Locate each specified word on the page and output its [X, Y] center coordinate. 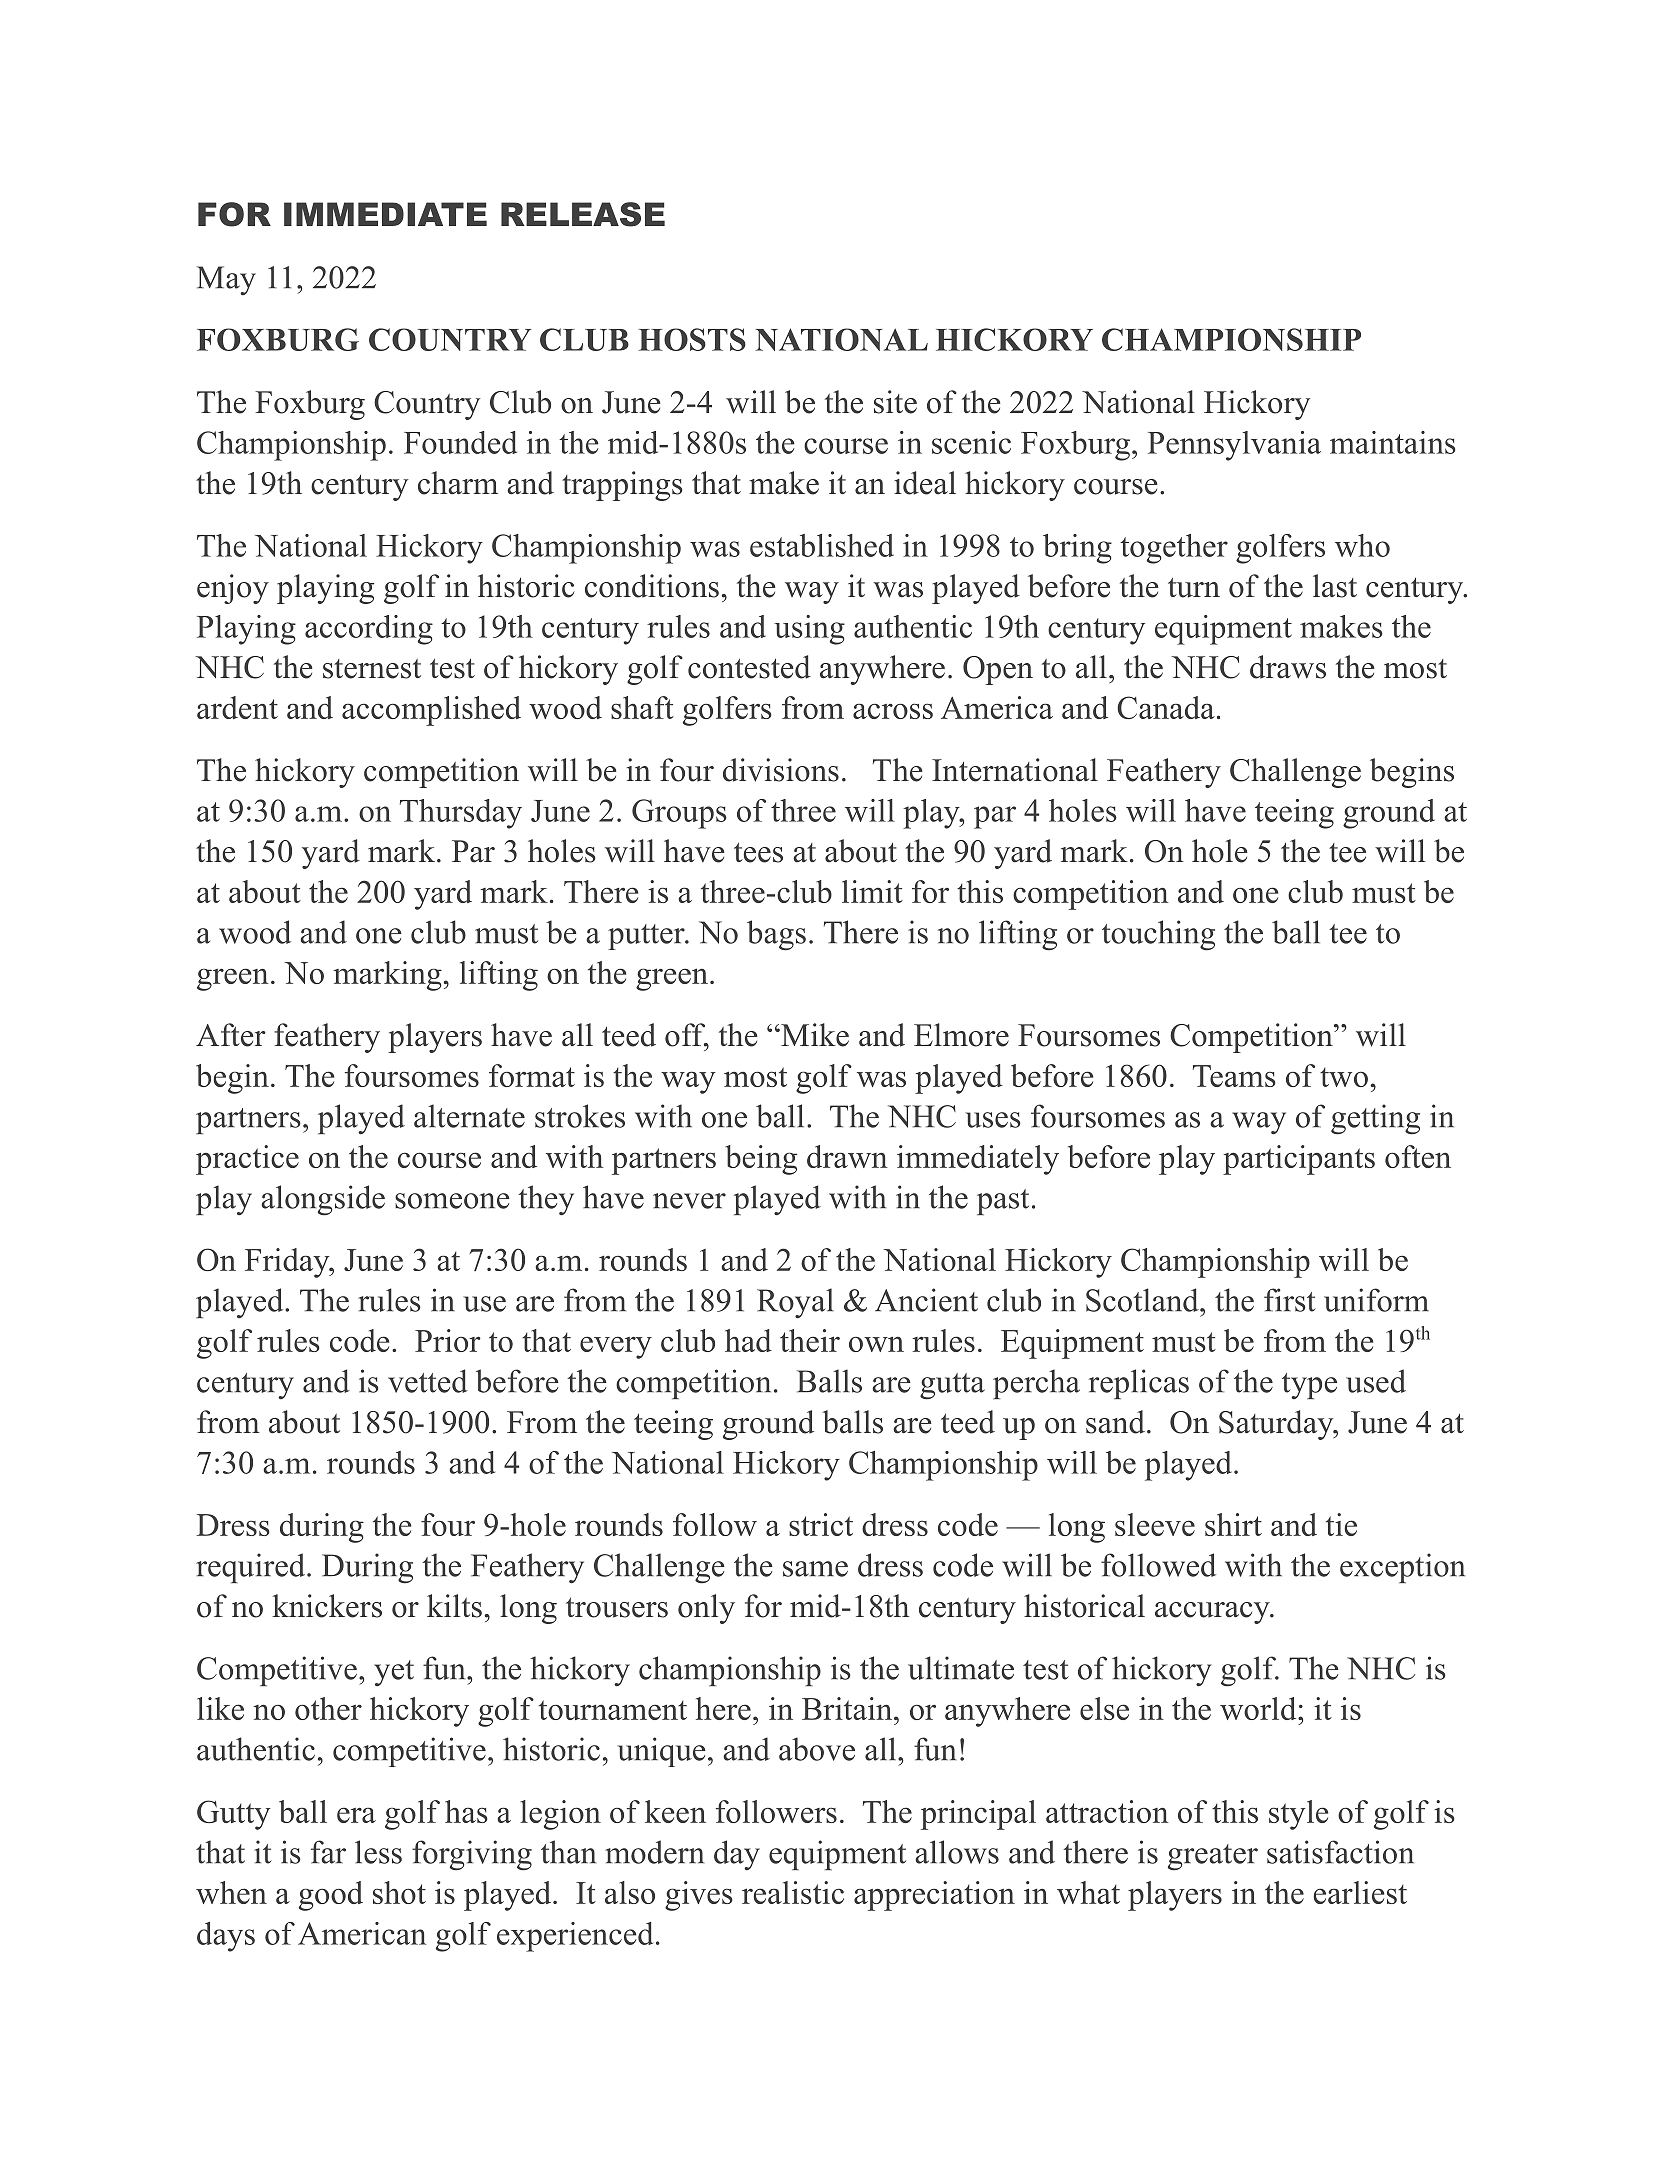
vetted [428, 1381]
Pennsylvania [1234, 446]
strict [821, 1524]
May [226, 280]
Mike [814, 1035]
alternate [469, 1116]
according [369, 630]
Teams [1234, 1076]
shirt [1233, 1524]
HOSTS [692, 339]
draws [1288, 667]
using [809, 630]
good [331, 1896]
